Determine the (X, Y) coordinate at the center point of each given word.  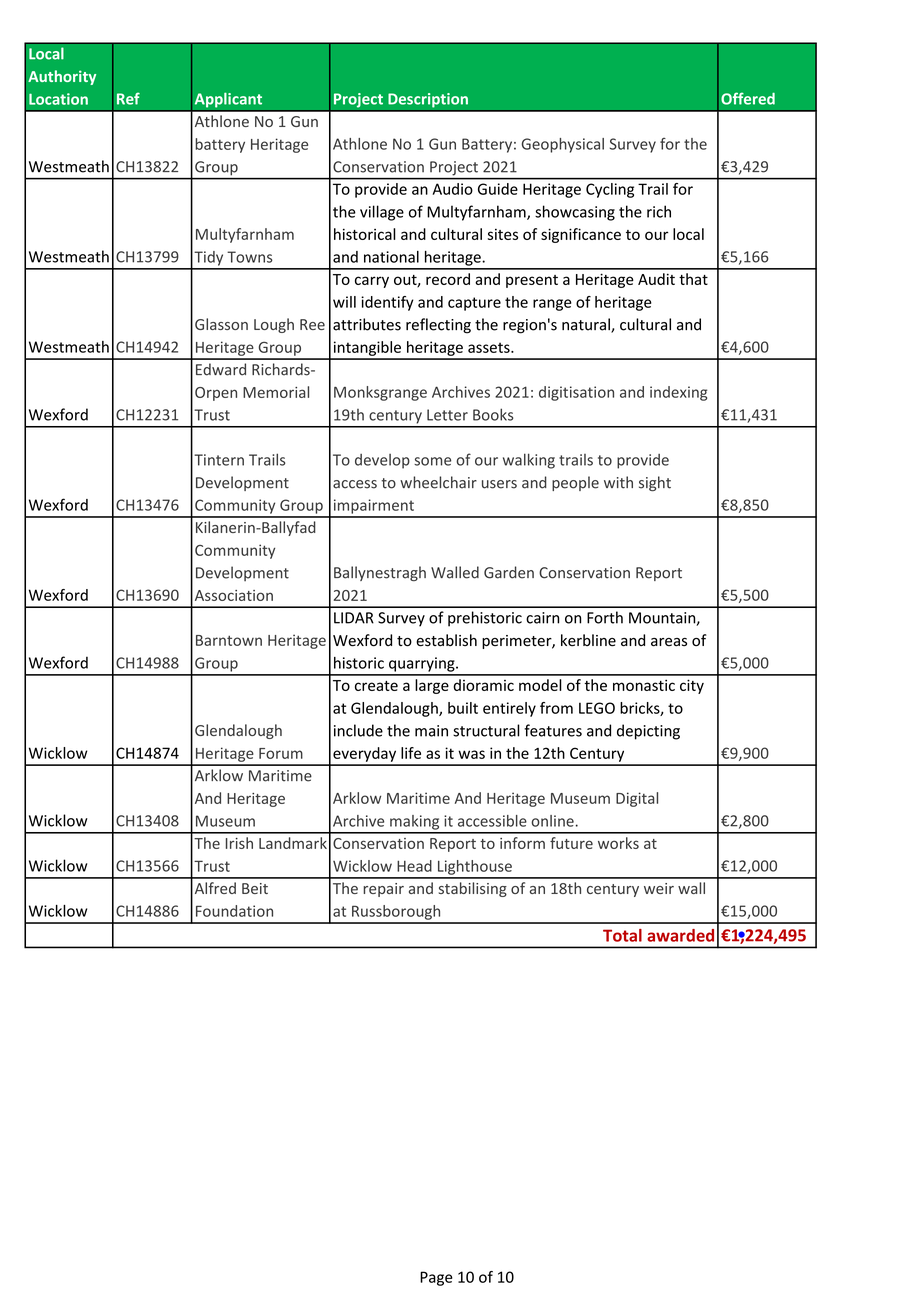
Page (436, 1278)
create (376, 686)
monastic (644, 685)
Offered (748, 98)
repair (383, 890)
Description (428, 100)
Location (58, 99)
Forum (281, 753)
